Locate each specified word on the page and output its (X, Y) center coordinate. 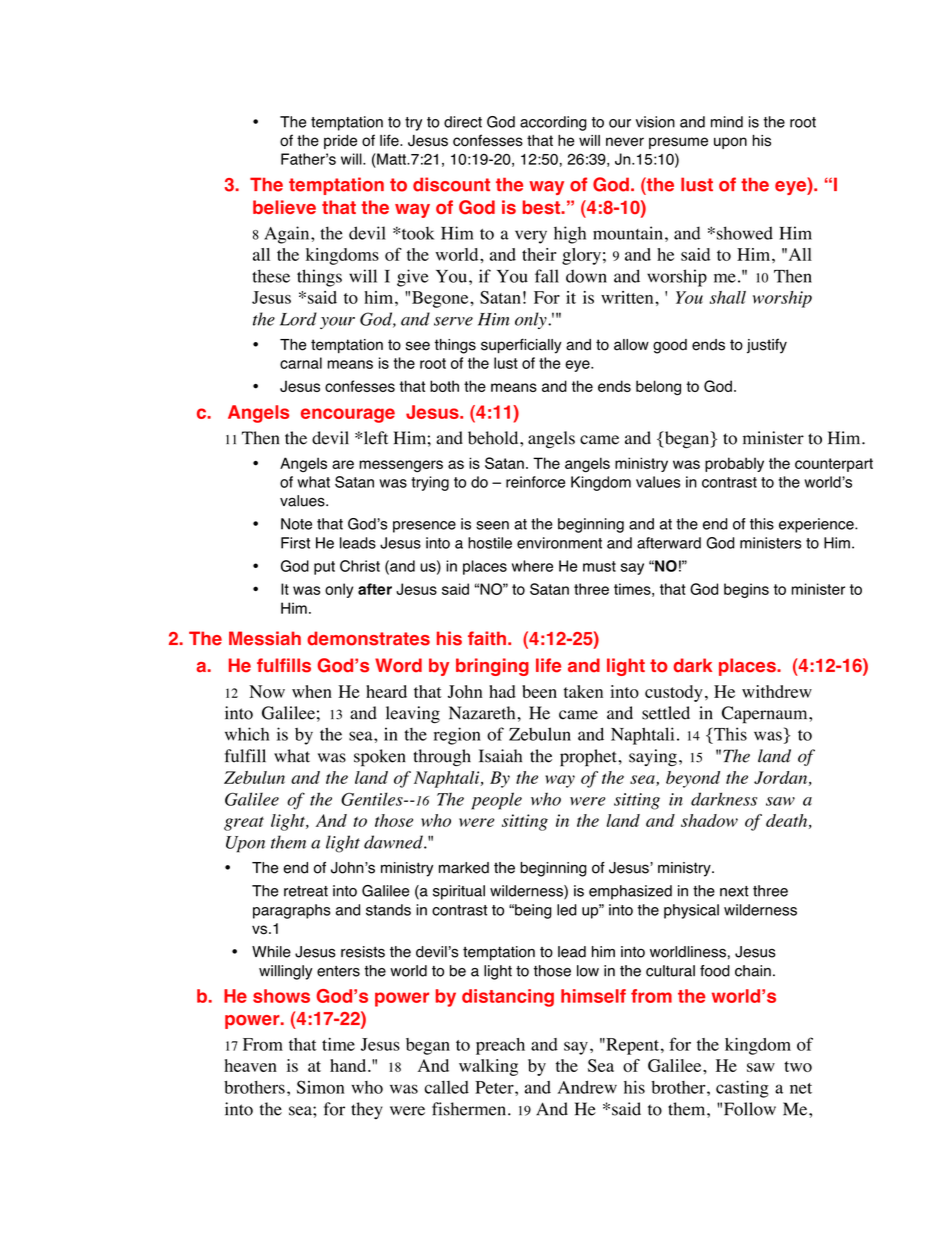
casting (742, 1089)
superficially (521, 346)
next (734, 891)
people (496, 801)
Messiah (265, 638)
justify (767, 346)
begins (746, 590)
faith (487, 638)
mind (727, 122)
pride (340, 142)
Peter (495, 1087)
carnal (301, 363)
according (553, 123)
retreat (306, 891)
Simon (320, 1087)
